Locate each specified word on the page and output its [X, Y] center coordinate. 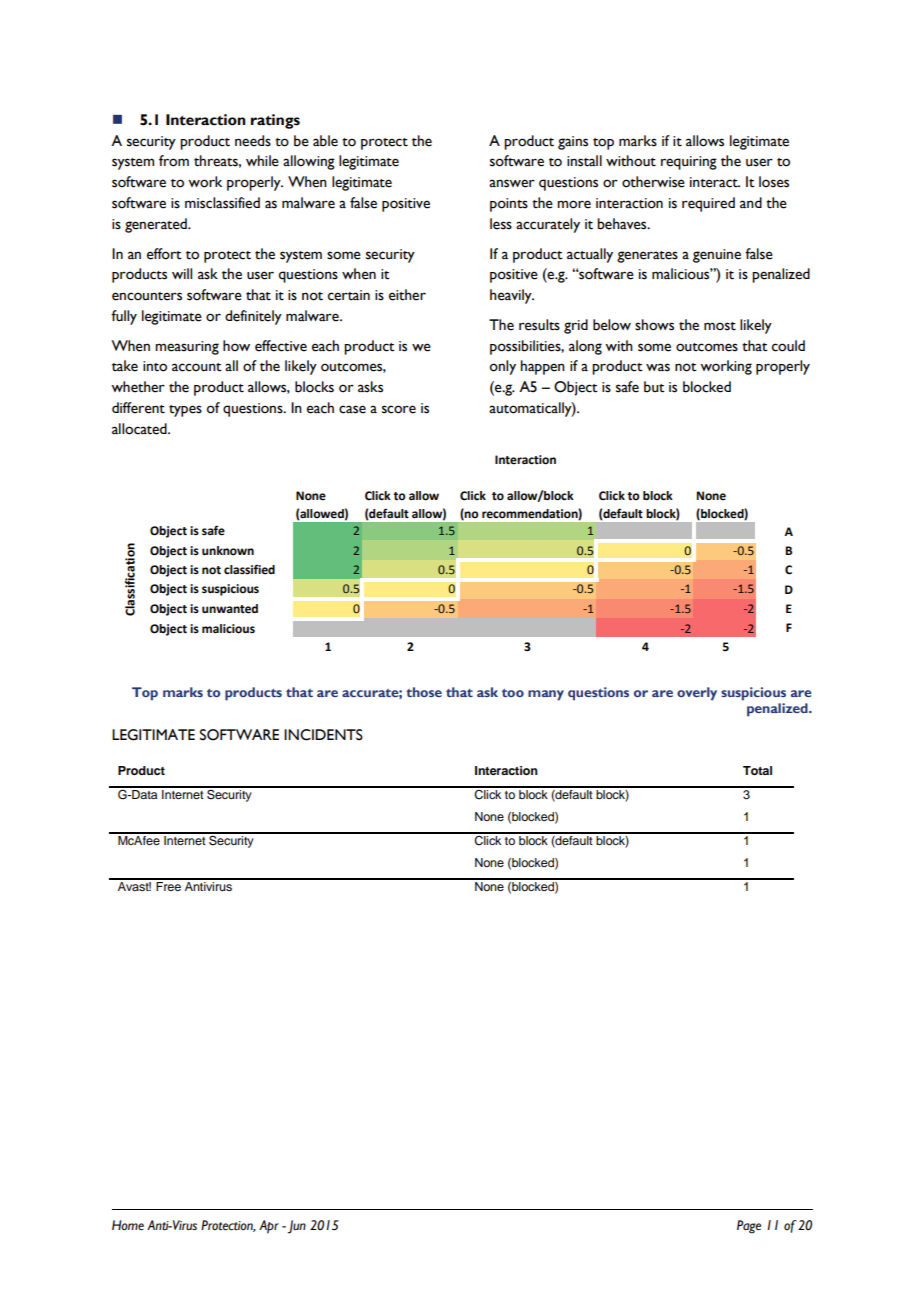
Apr [269, 1227]
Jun [297, 1227]
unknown [228, 551]
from [174, 161]
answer [512, 183]
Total [757, 770]
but [654, 387]
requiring [689, 163]
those [424, 692]
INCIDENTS [323, 735]
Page [749, 1227]
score [399, 409]
